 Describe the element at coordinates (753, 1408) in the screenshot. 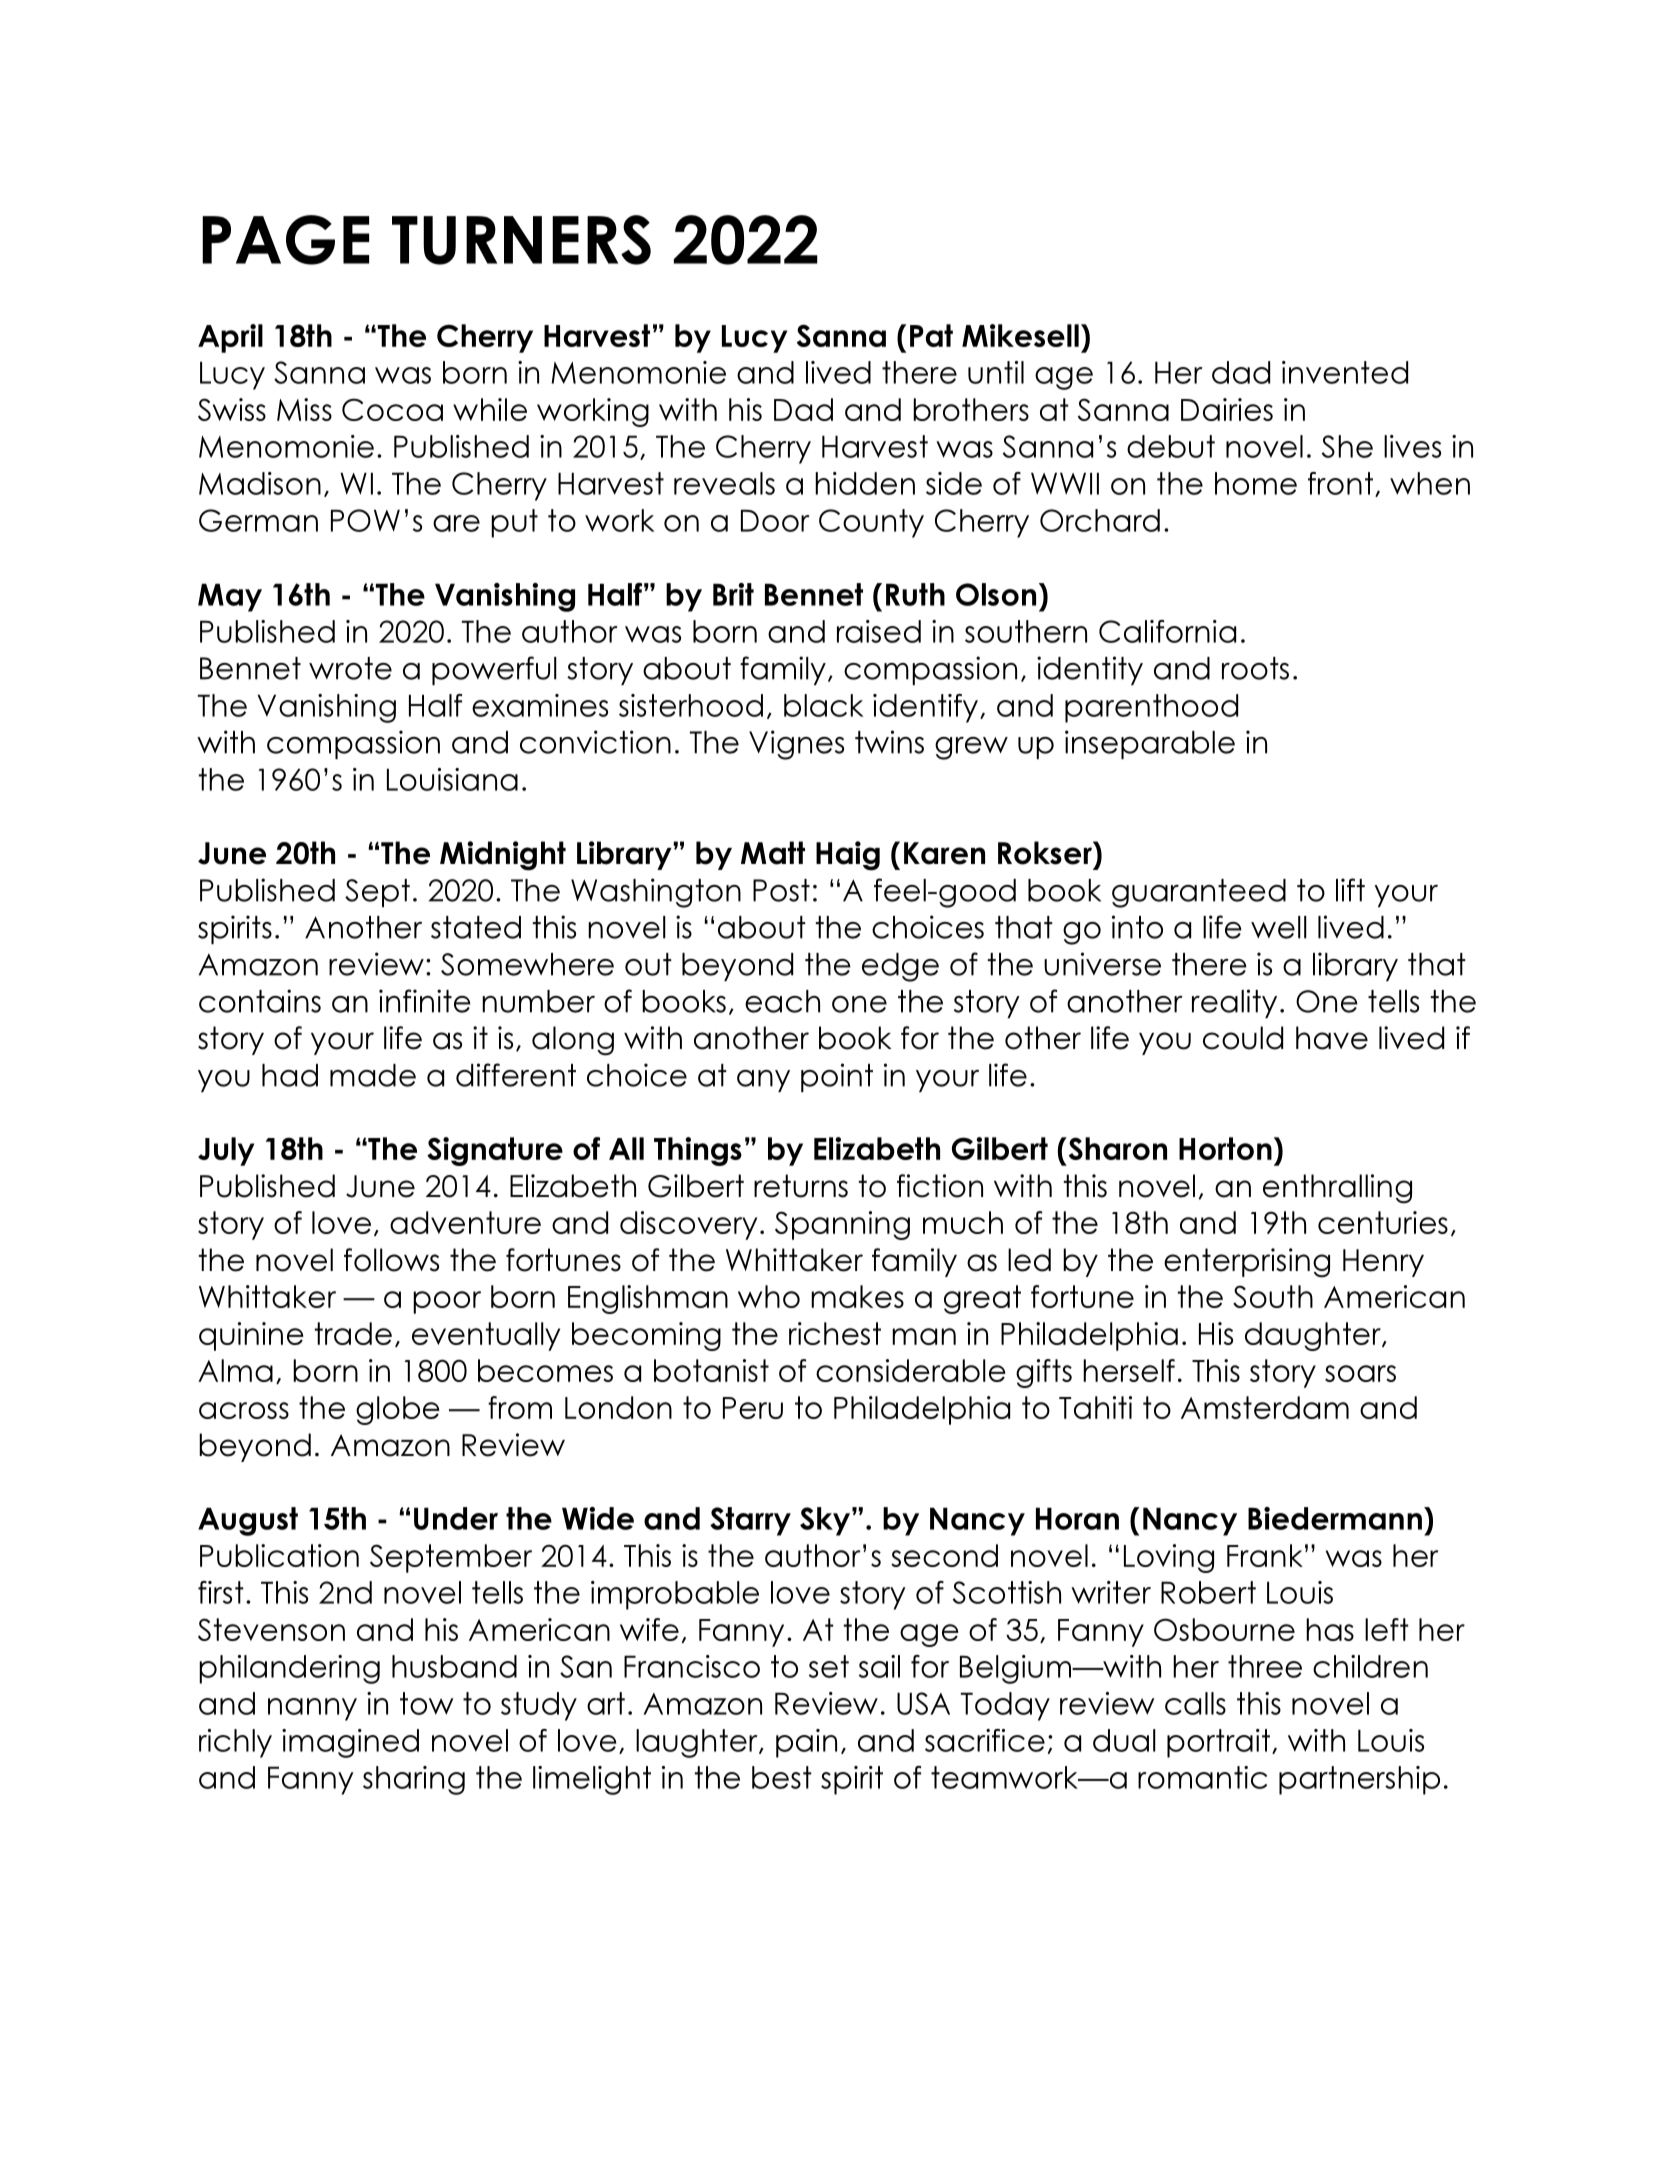

I see `Peru` at that location.
